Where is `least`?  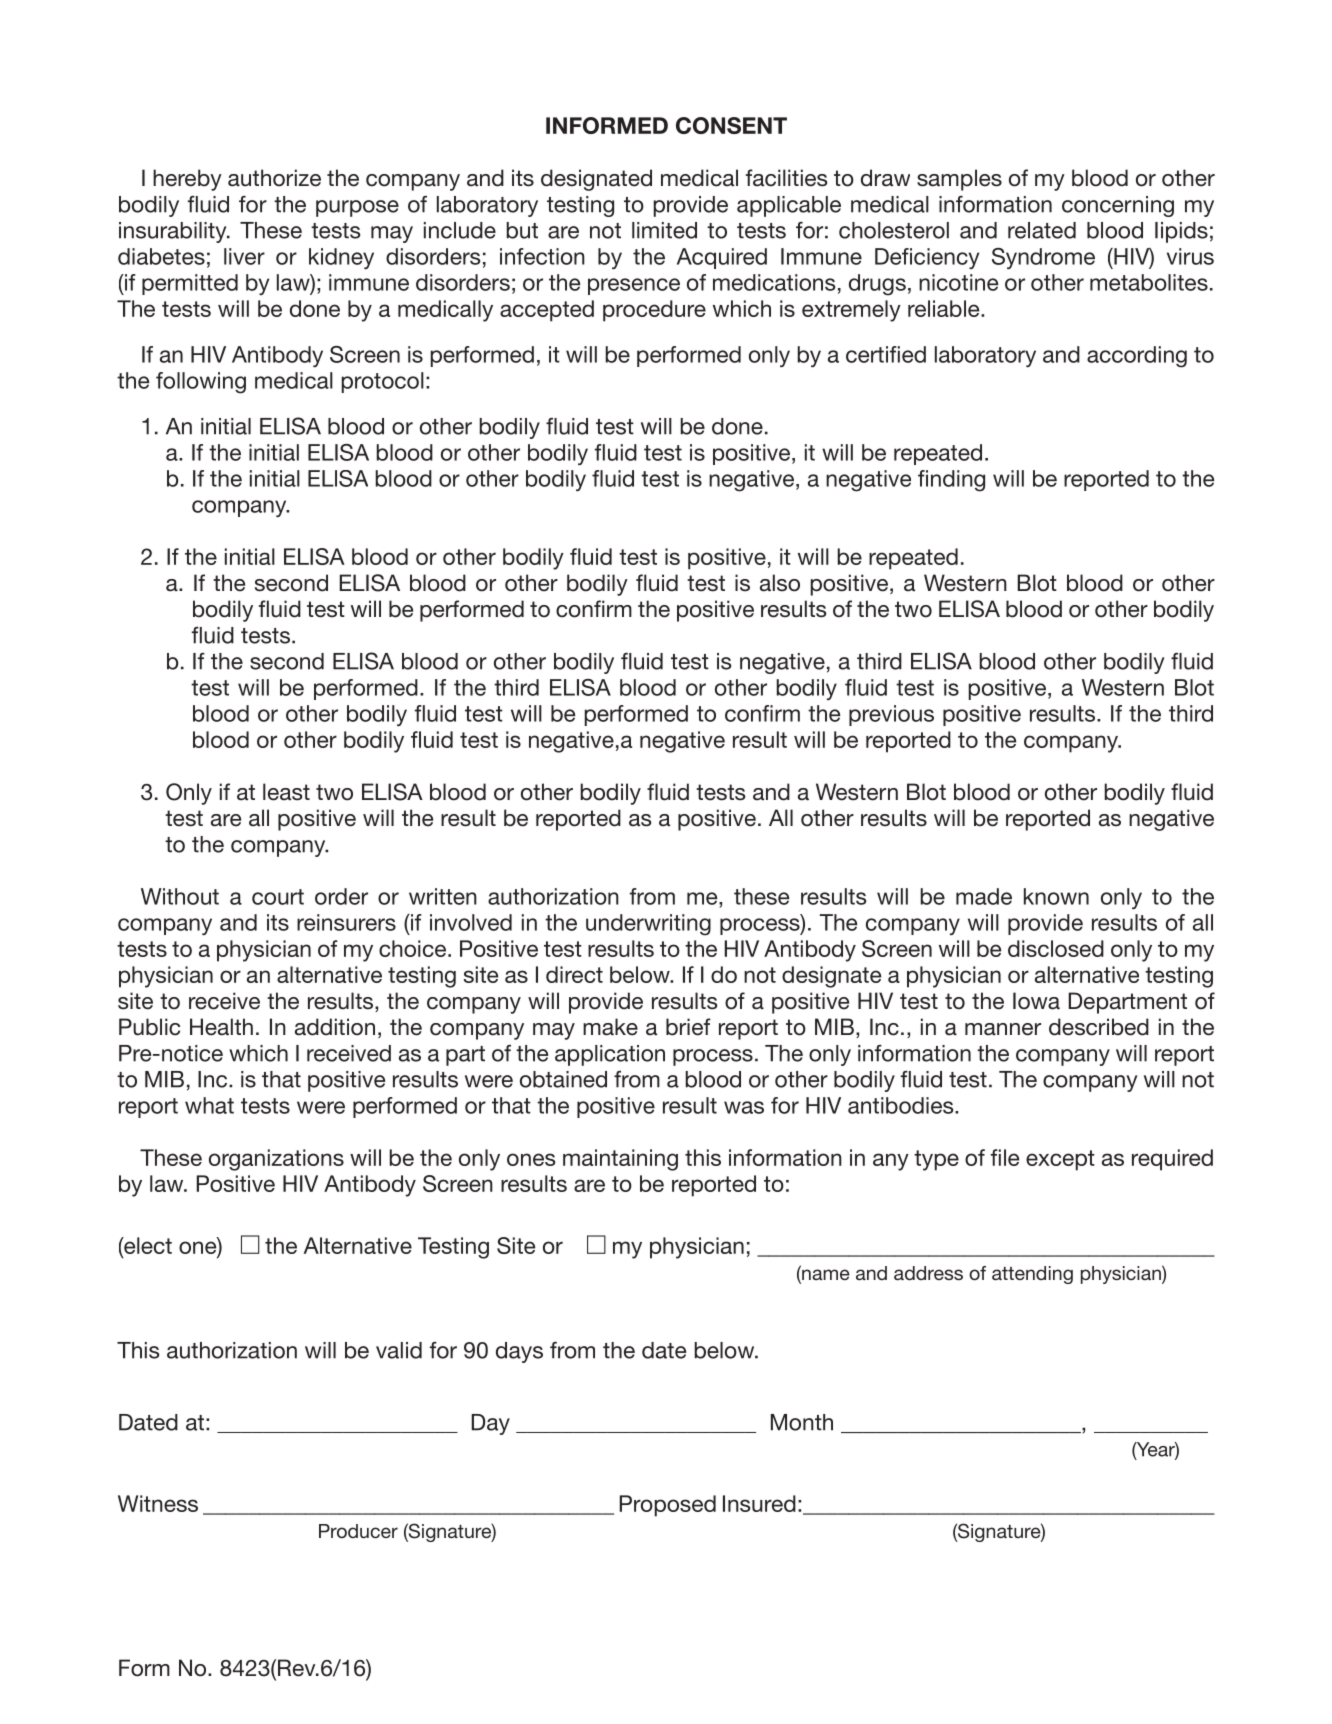
least is located at coordinates (286, 792).
